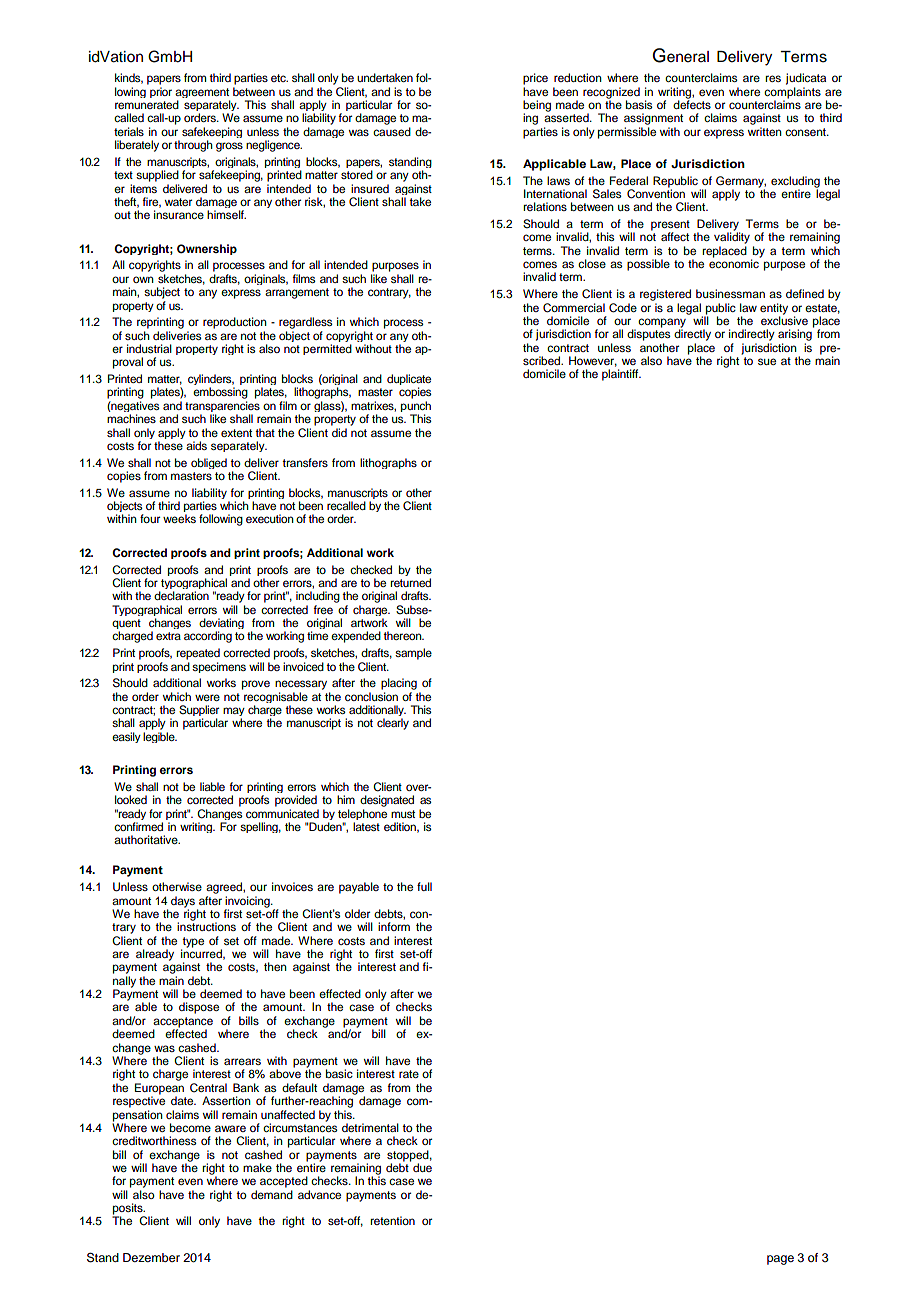  Describe the element at coordinates (537, 107) in the screenshot. I see `being` at that location.
